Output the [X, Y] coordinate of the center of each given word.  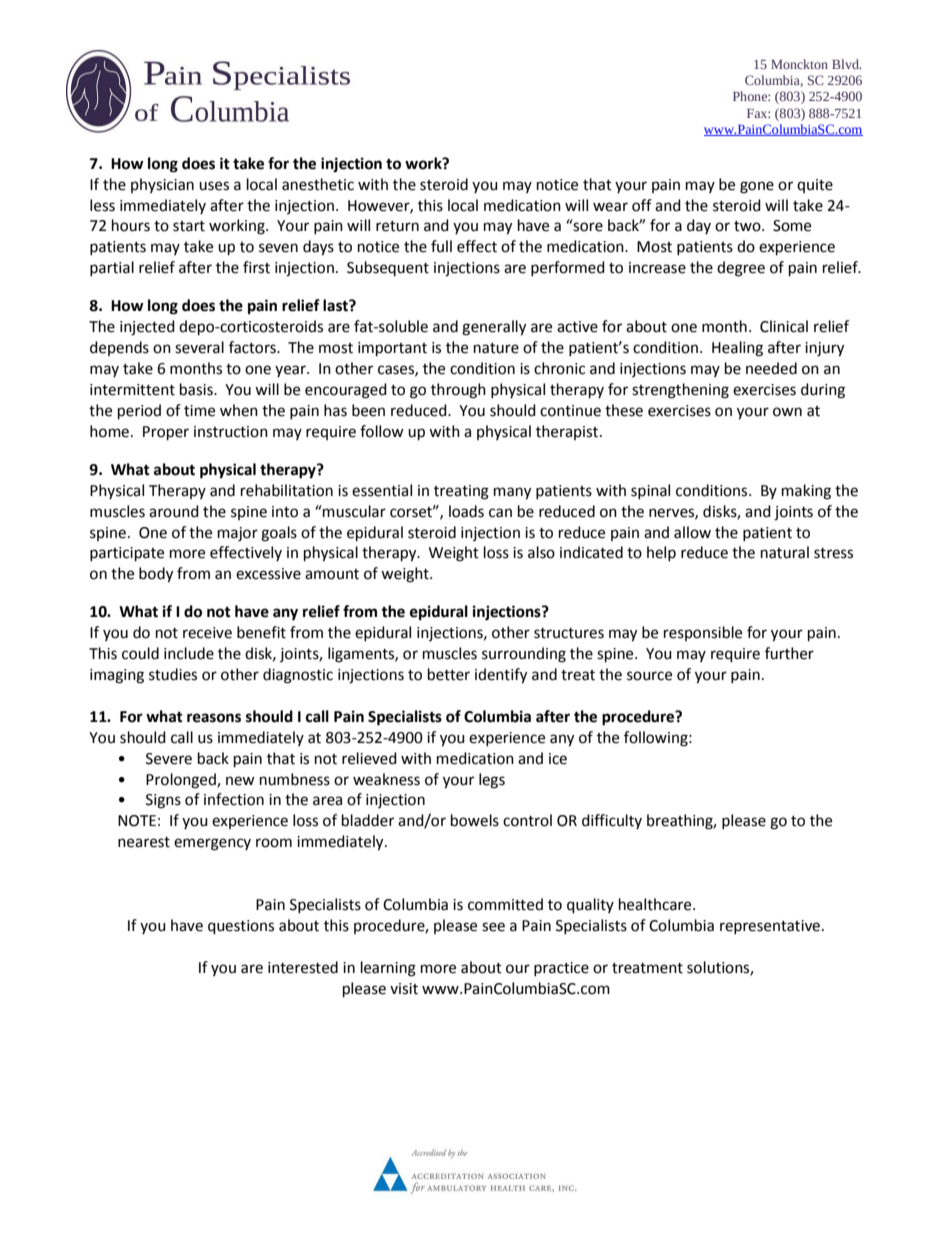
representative [771, 927]
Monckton [799, 64]
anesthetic [318, 184]
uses [214, 186]
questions [241, 927]
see [493, 927]
